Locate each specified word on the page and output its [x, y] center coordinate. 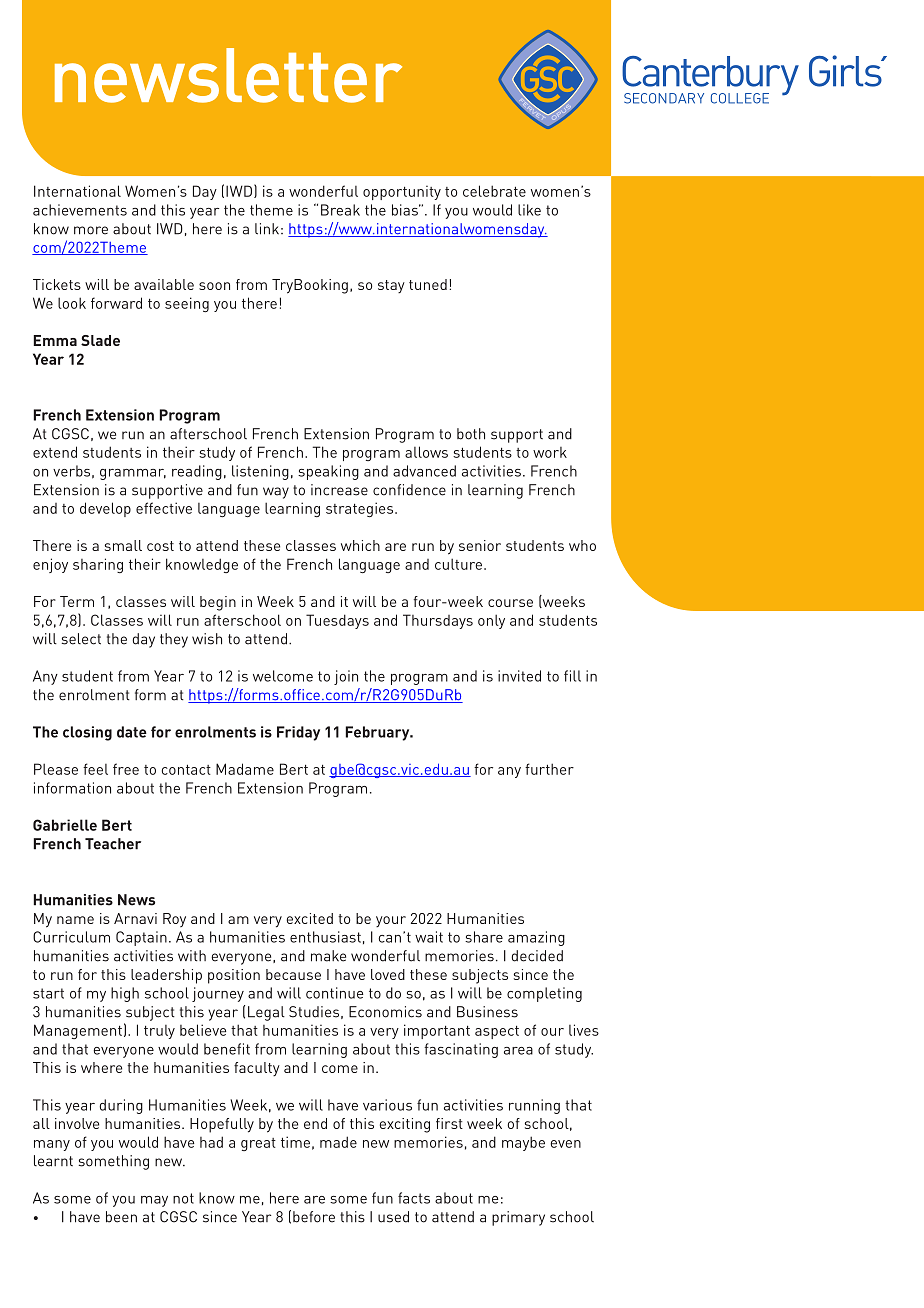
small [123, 545]
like [529, 210]
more [91, 230]
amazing [536, 938]
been [121, 1217]
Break [340, 210]
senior [480, 545]
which [360, 545]
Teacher [113, 844]
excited [310, 918]
